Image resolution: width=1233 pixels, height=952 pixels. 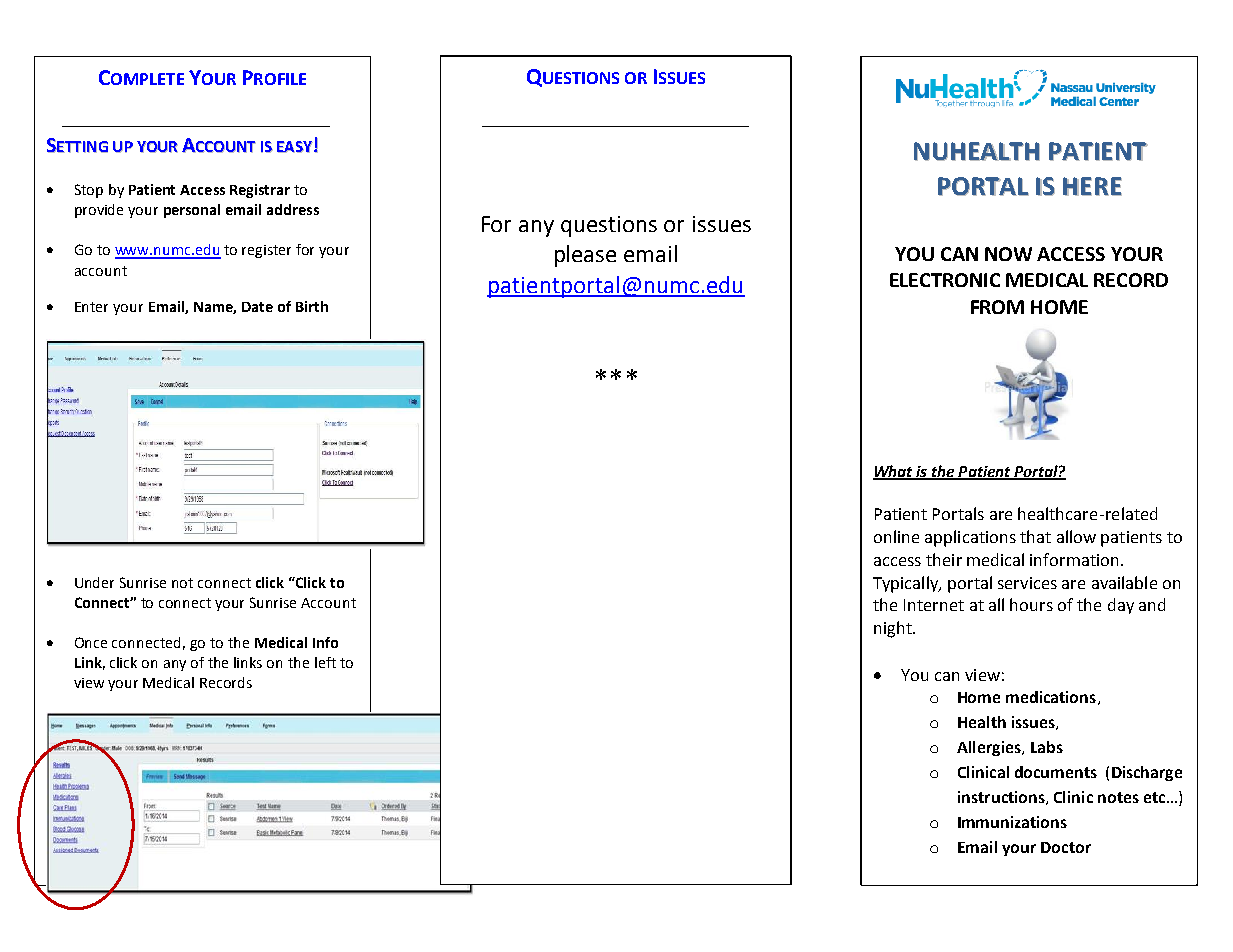 I want to click on medications, so click(x=1051, y=697).
